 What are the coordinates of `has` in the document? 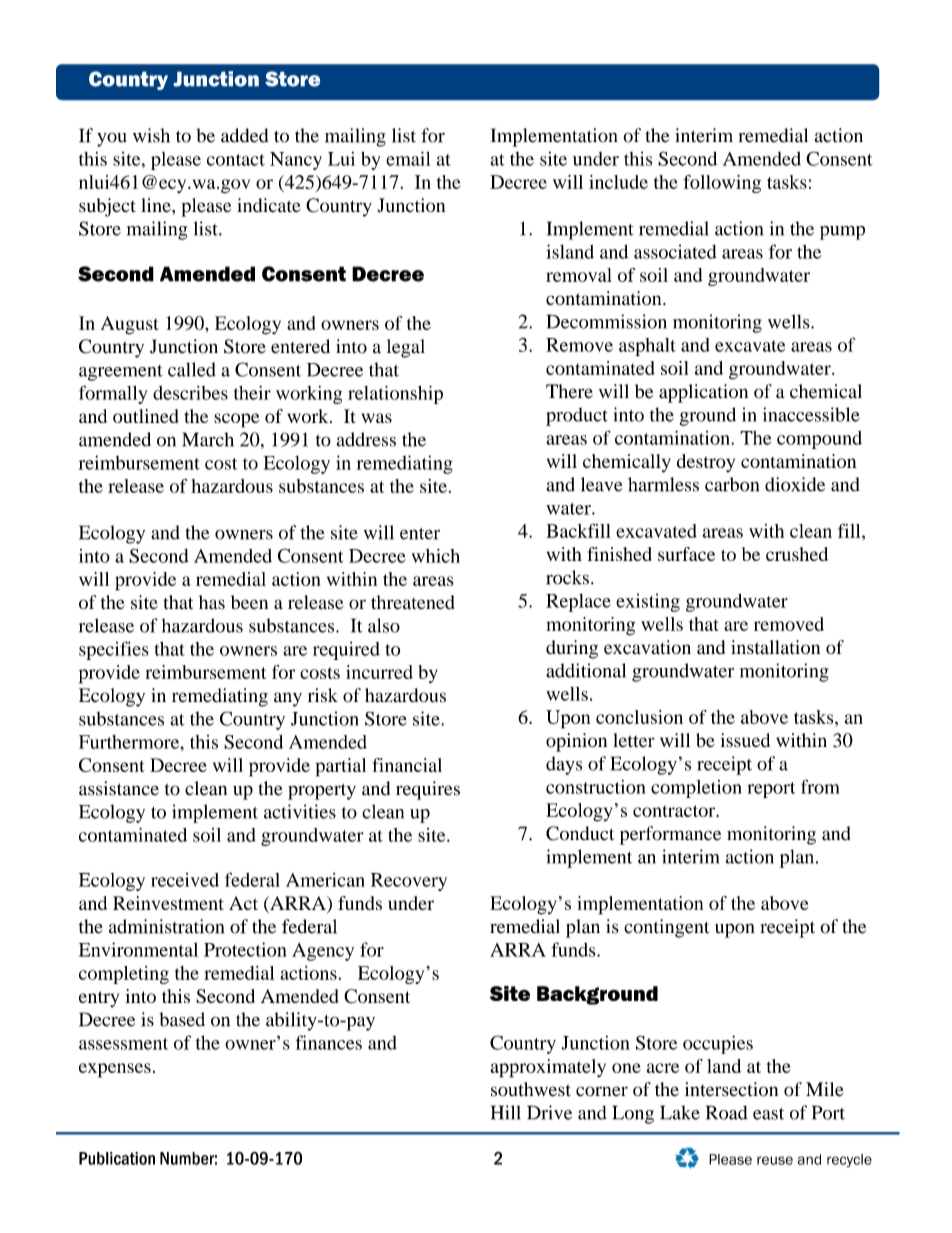 It's located at (212, 602).
